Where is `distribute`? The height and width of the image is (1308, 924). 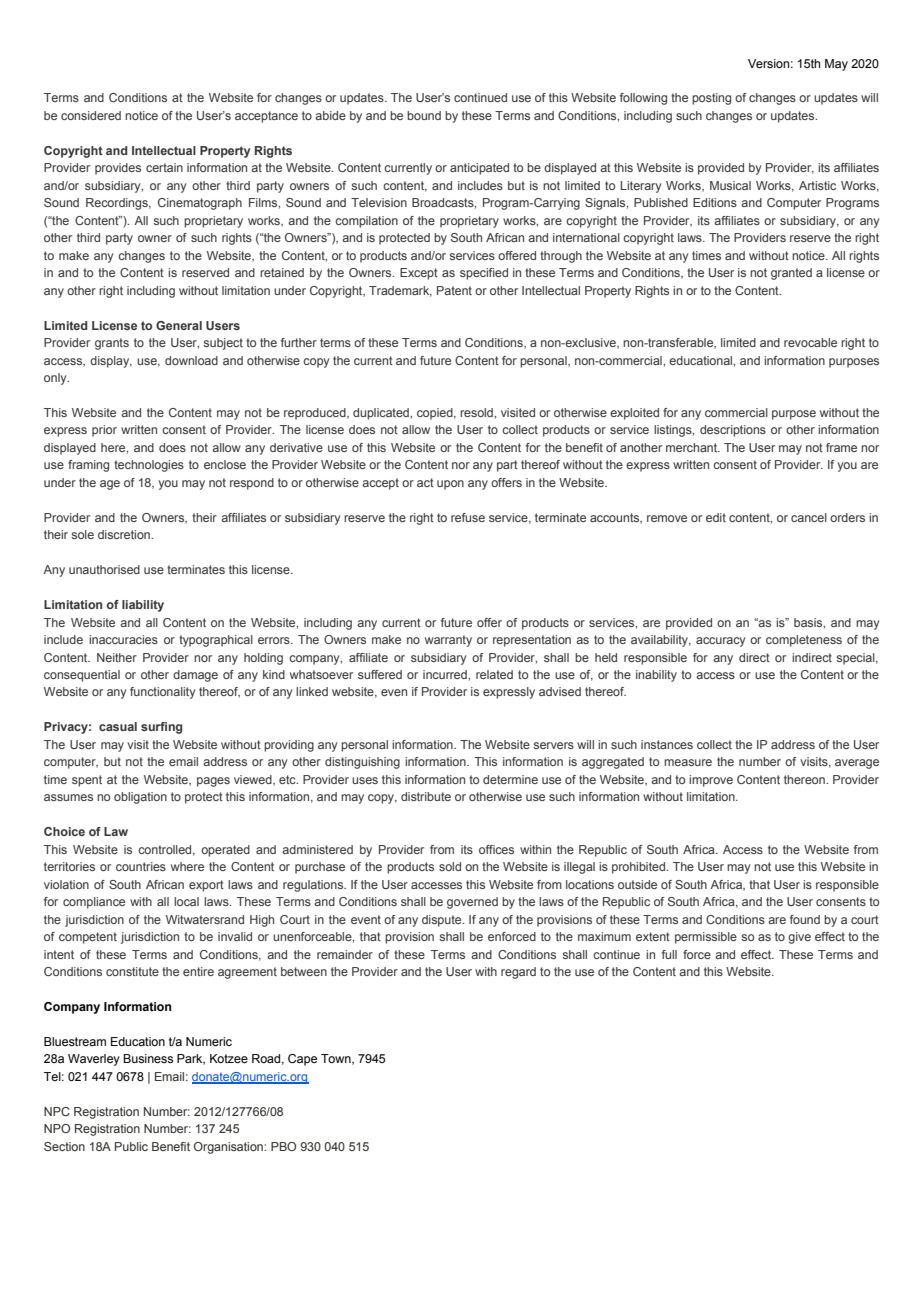 distribute is located at coordinates (426, 796).
